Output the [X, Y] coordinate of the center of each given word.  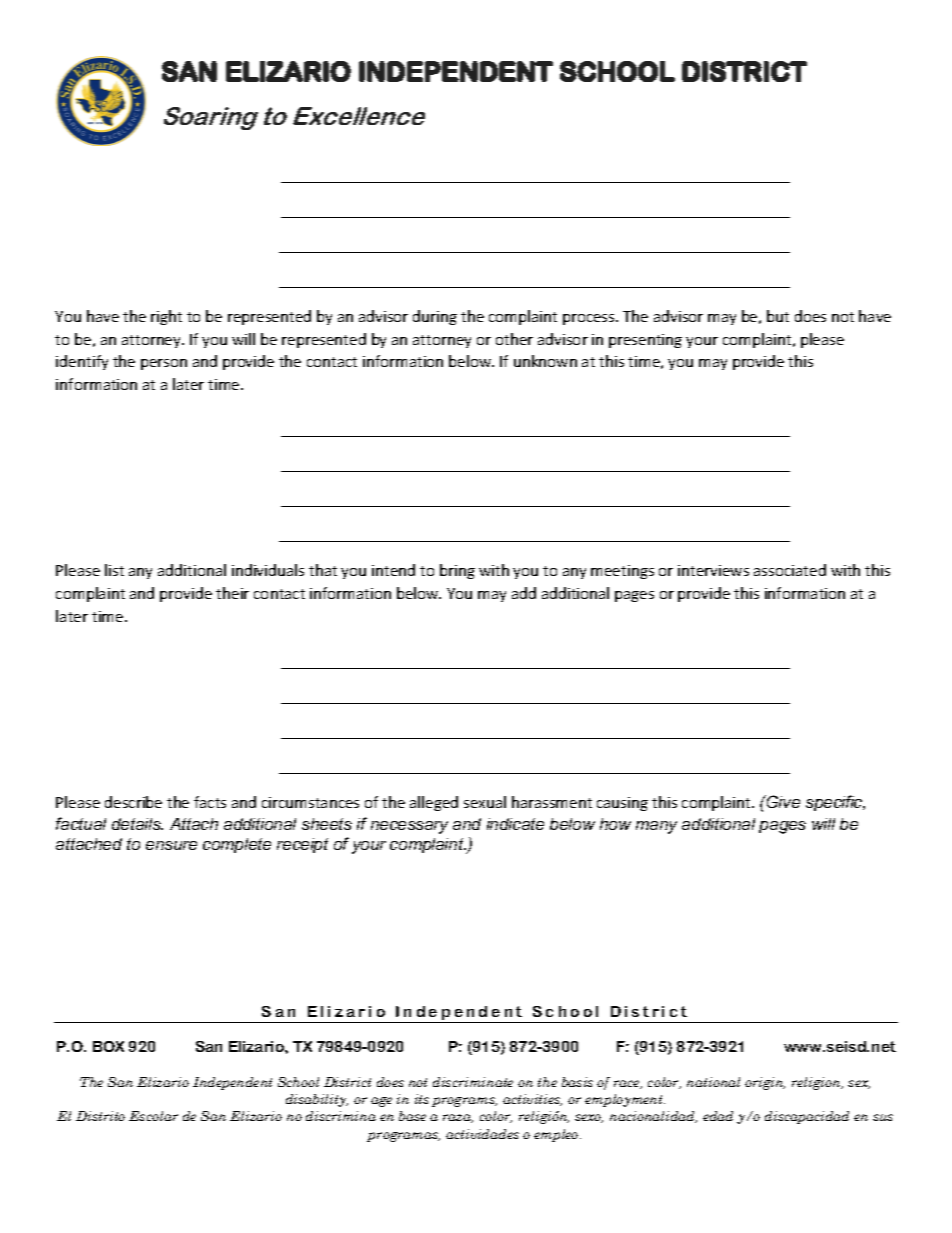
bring [457, 571]
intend [393, 570]
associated [790, 570]
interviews [713, 570]
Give [782, 801]
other [514, 339]
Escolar [153, 1116]
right [166, 317]
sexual [485, 802]
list [114, 570]
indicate [515, 824]
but [778, 316]
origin [765, 1083]
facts [210, 802]
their [232, 593]
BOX [108, 1046]
